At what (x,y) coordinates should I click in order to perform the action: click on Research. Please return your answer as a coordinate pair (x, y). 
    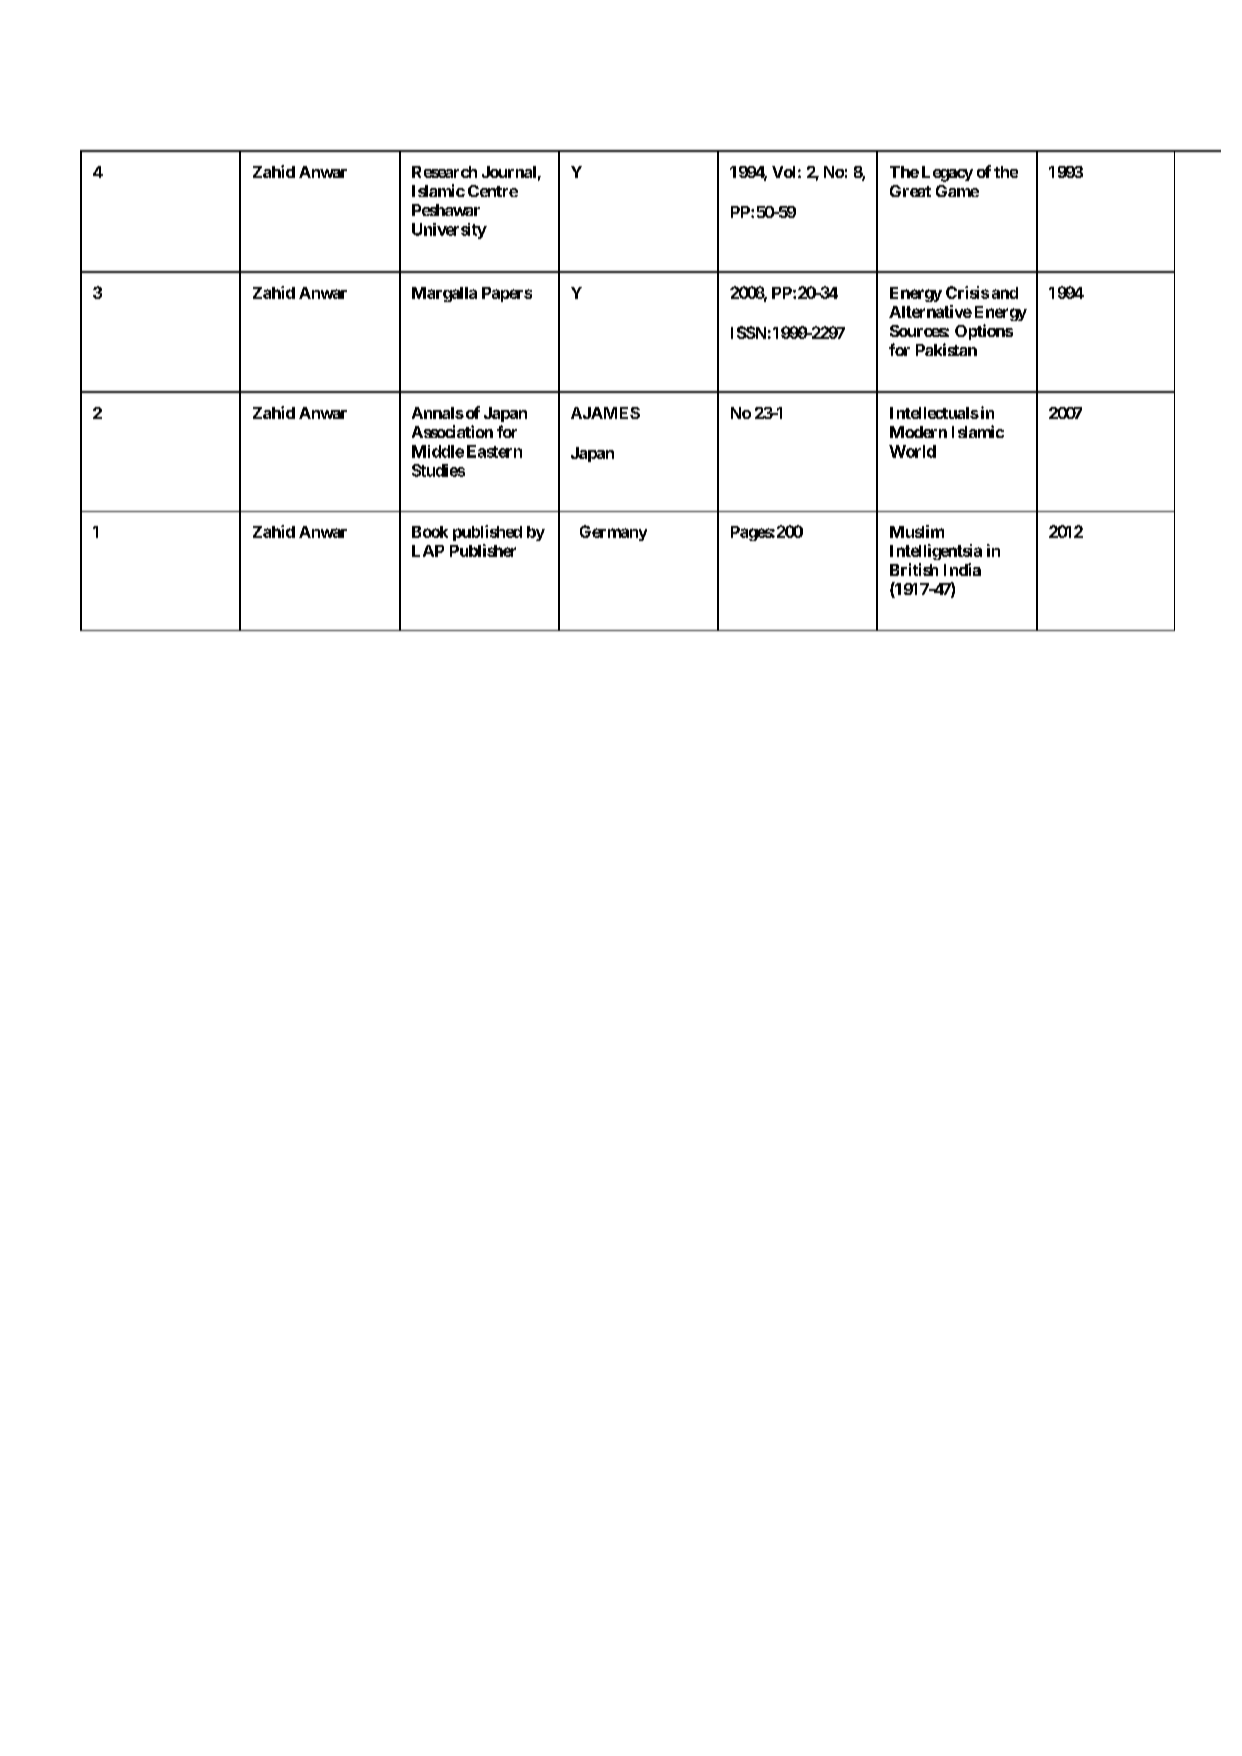
    Looking at the image, I should click on (444, 172).
